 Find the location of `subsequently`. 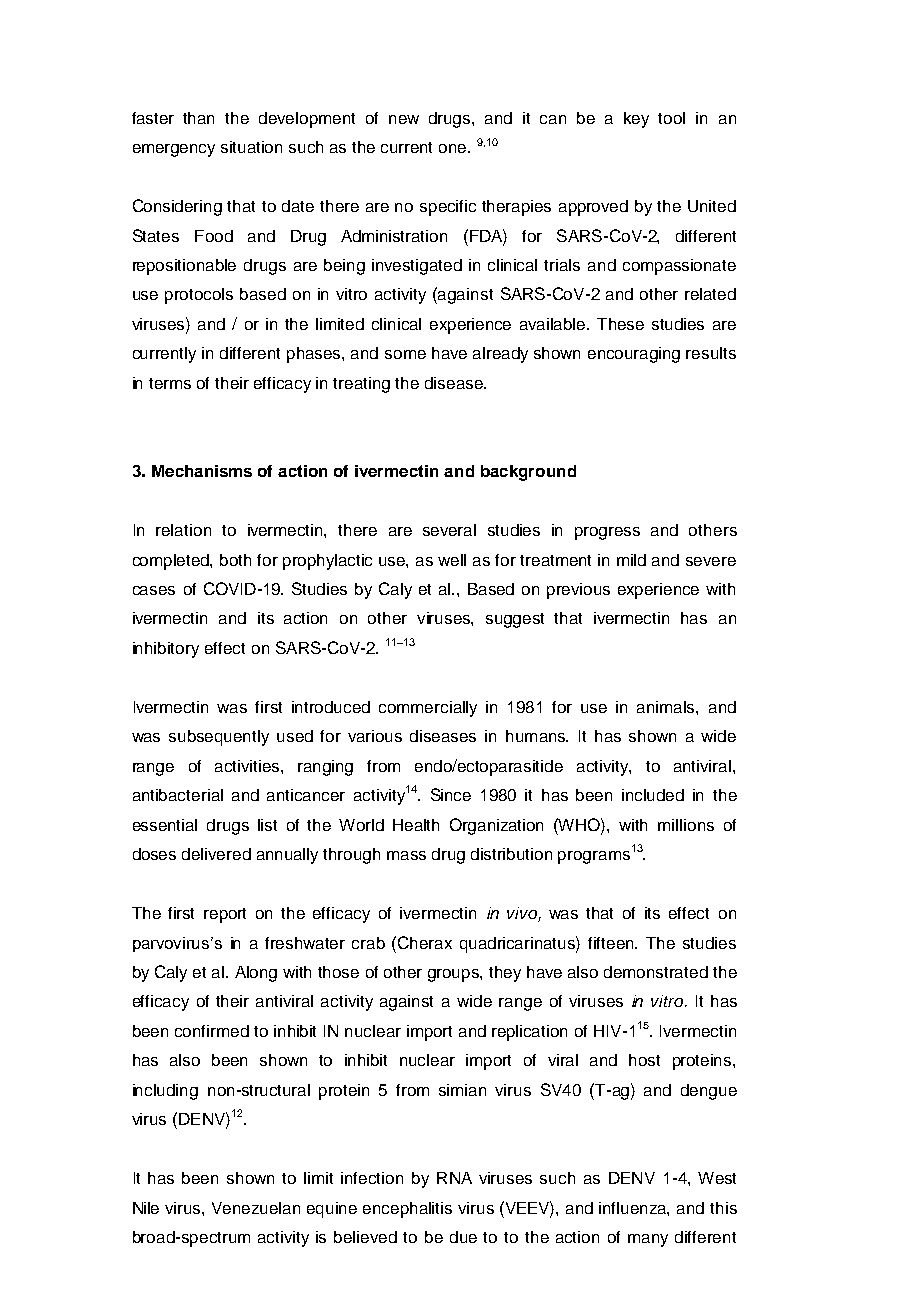

subsequently is located at coordinates (219, 738).
